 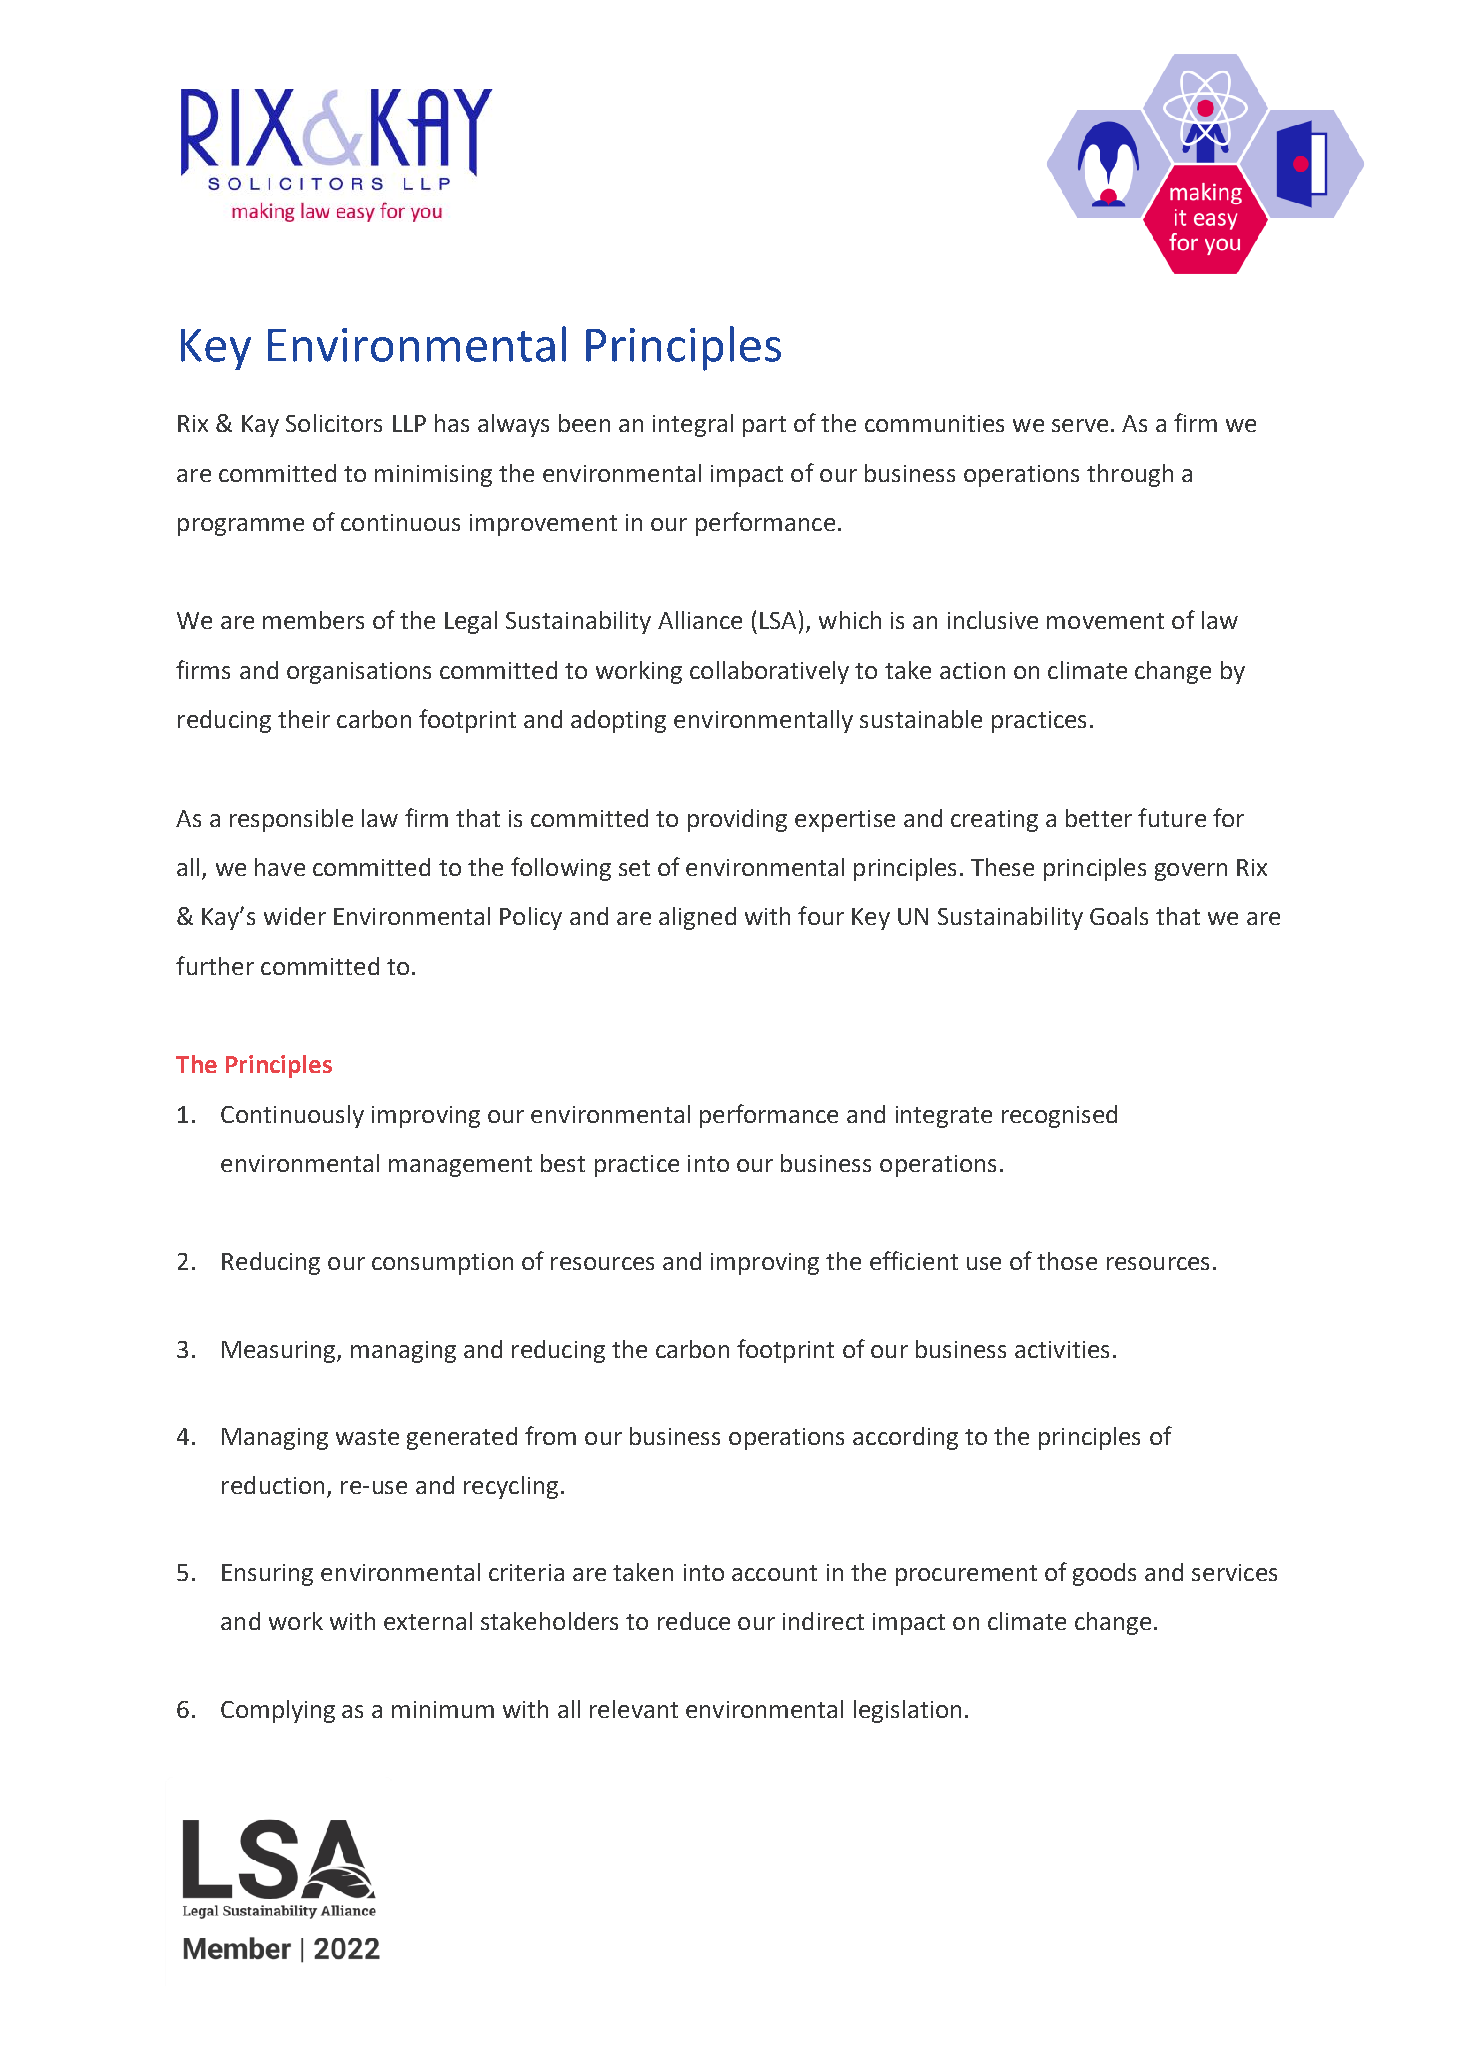 What do you see at coordinates (563, 1163) in the page?
I see `best` at bounding box center [563, 1163].
